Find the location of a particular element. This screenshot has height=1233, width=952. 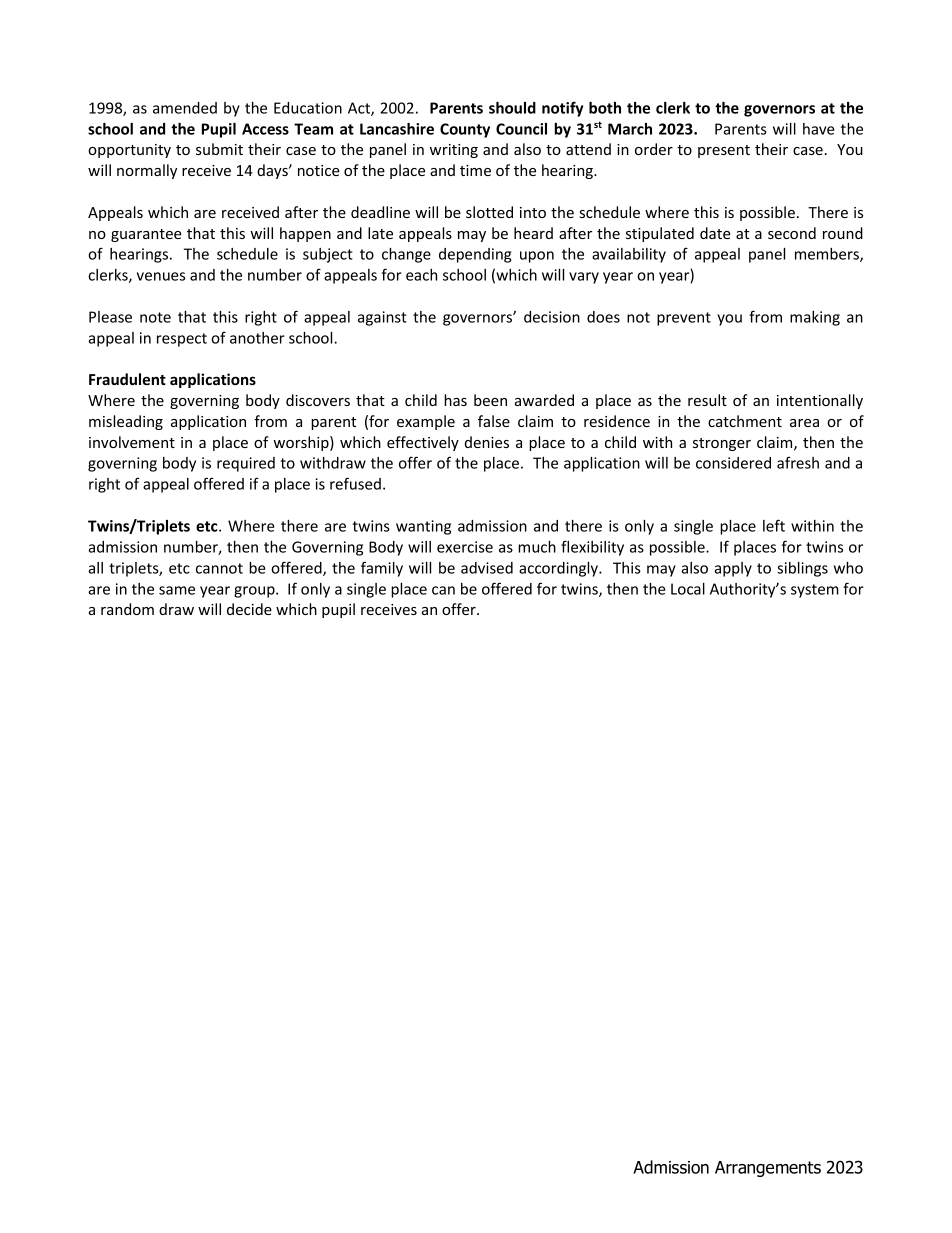

present is located at coordinates (724, 151).
